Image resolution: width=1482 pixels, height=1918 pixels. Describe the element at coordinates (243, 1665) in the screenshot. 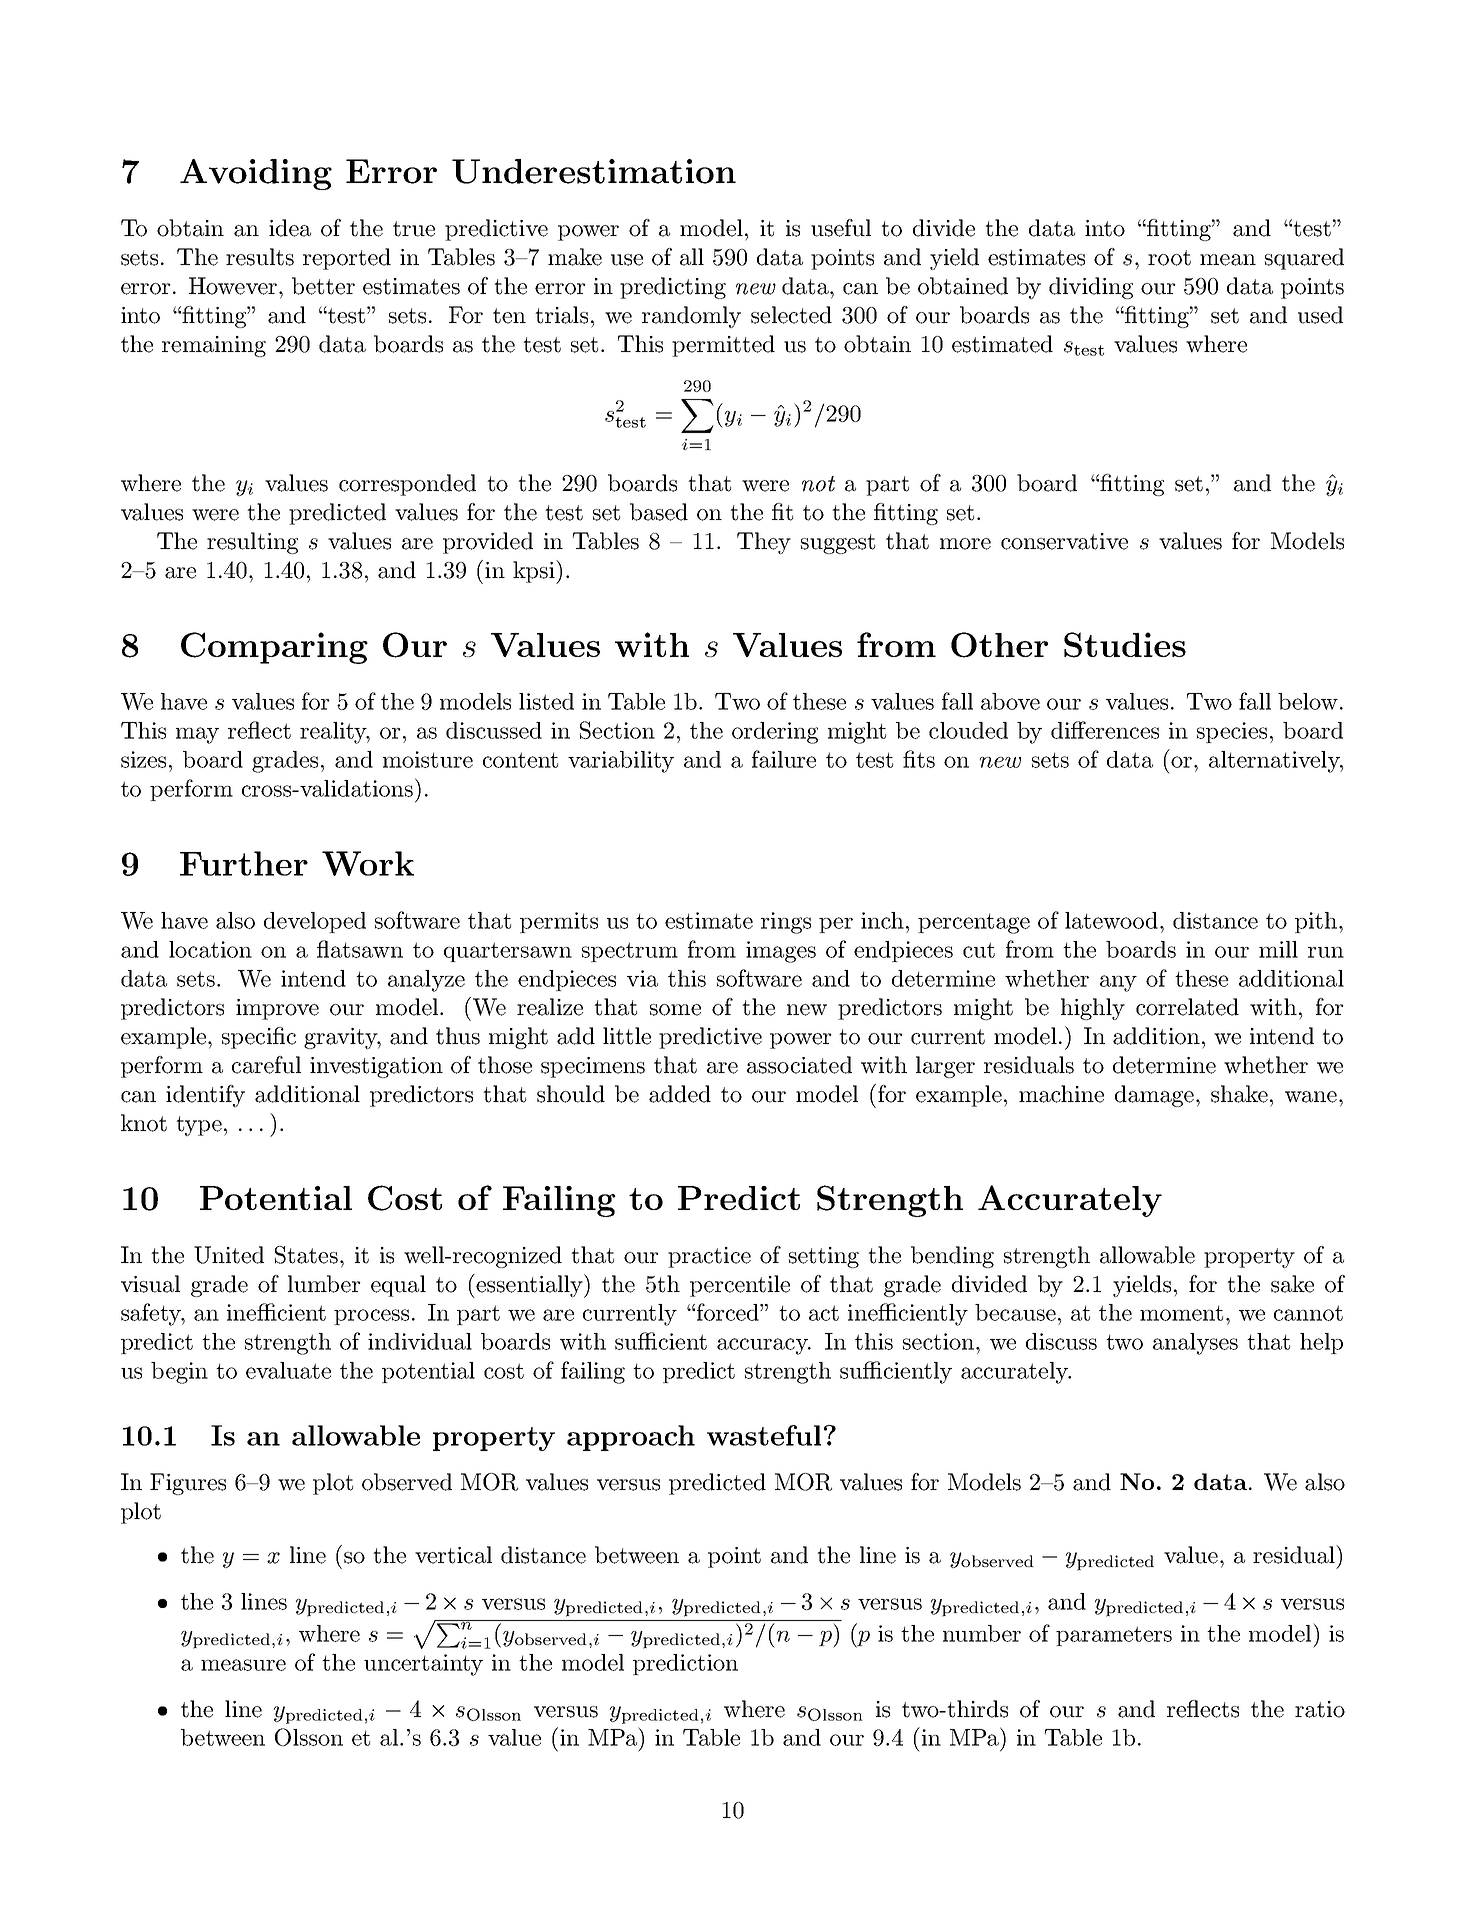

I see `measure` at that location.
